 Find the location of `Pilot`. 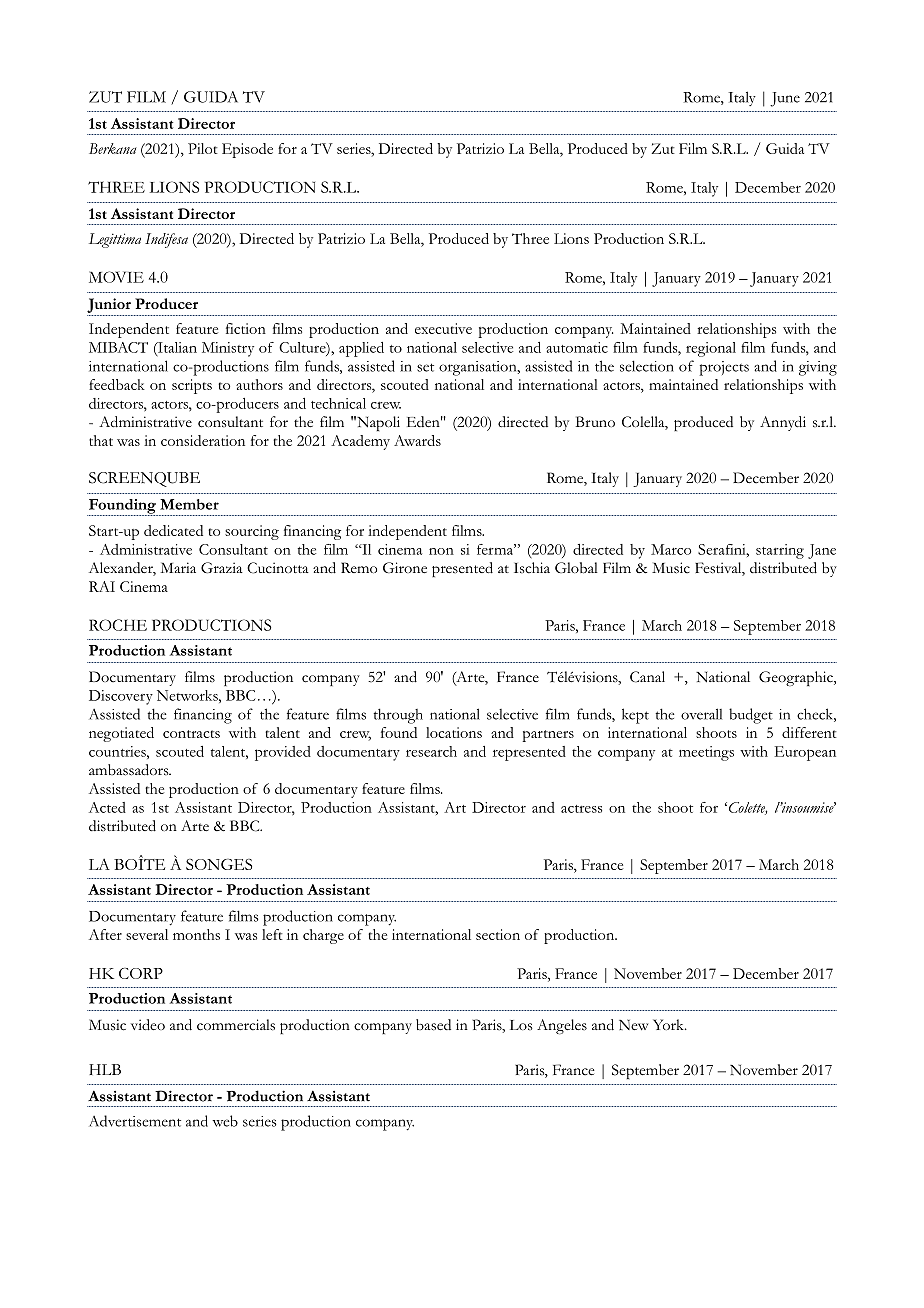

Pilot is located at coordinates (203, 148).
